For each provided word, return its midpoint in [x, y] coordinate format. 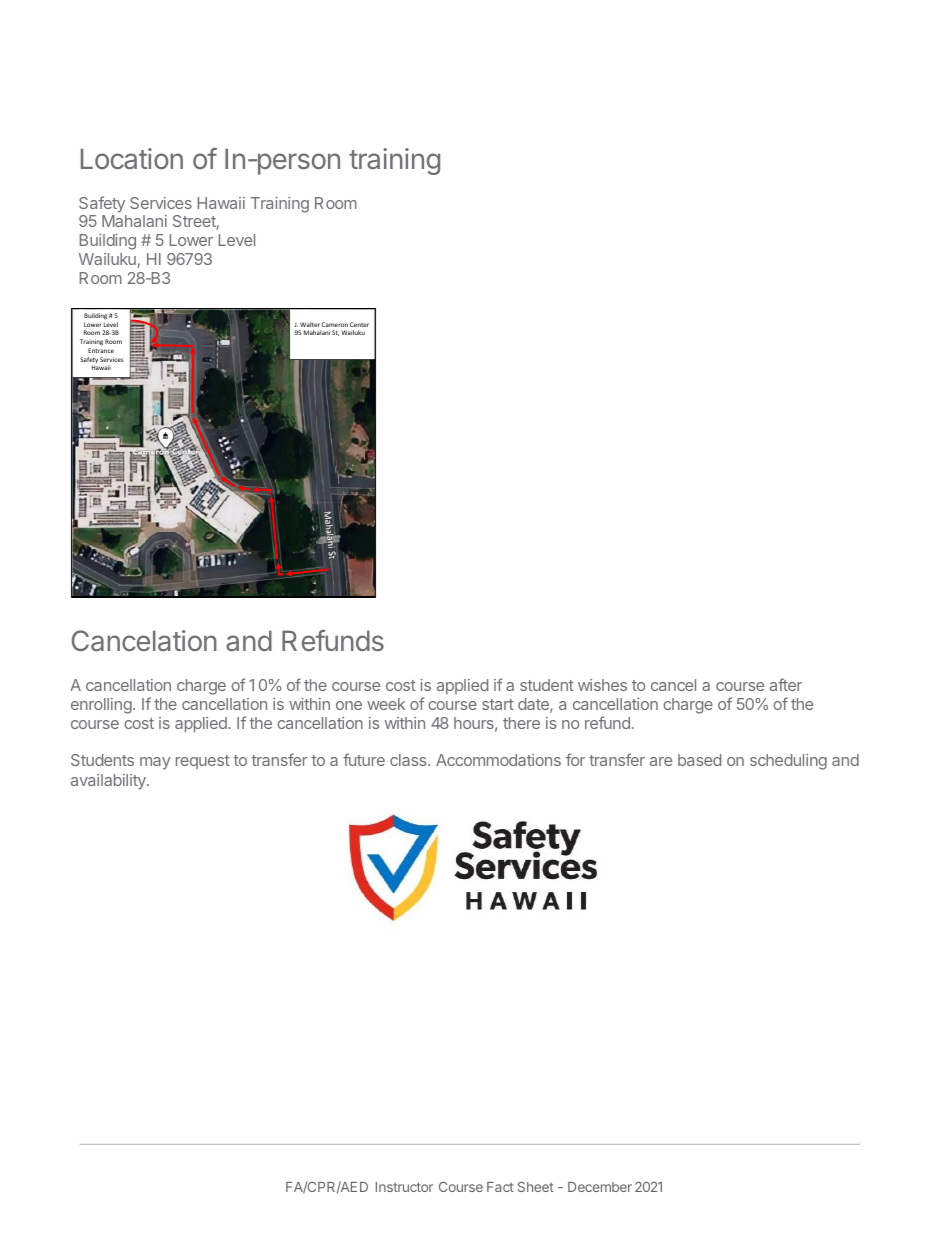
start [498, 704]
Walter [310, 324]
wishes [602, 685]
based [699, 760]
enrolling [101, 706]
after [786, 684]
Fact [500, 1187]
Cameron [335, 324]
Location [132, 158]
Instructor [404, 1187]
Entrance [101, 350]
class [409, 760]
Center [359, 324]
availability [109, 782]
